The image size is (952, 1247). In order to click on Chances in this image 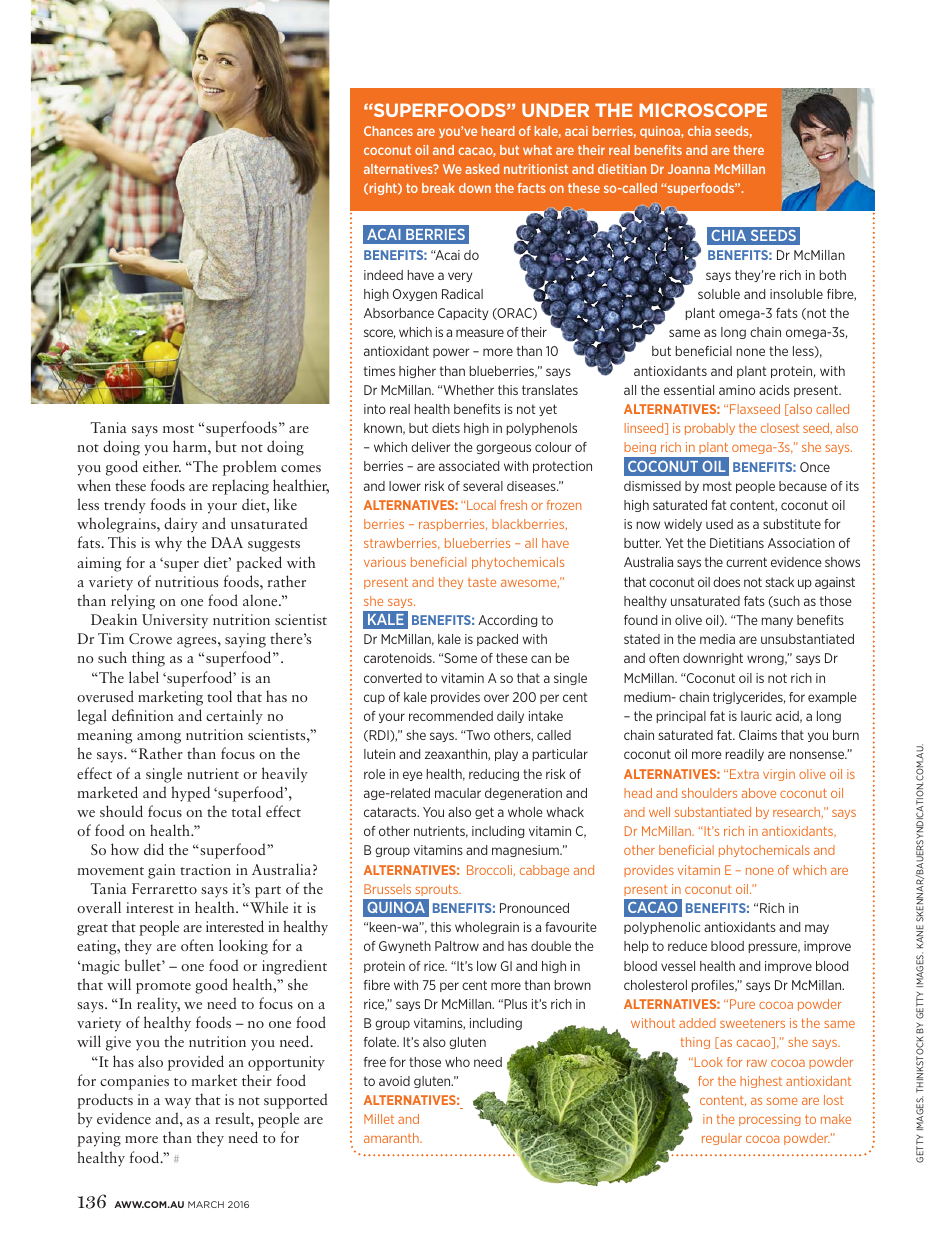, I will do `click(388, 131)`.
